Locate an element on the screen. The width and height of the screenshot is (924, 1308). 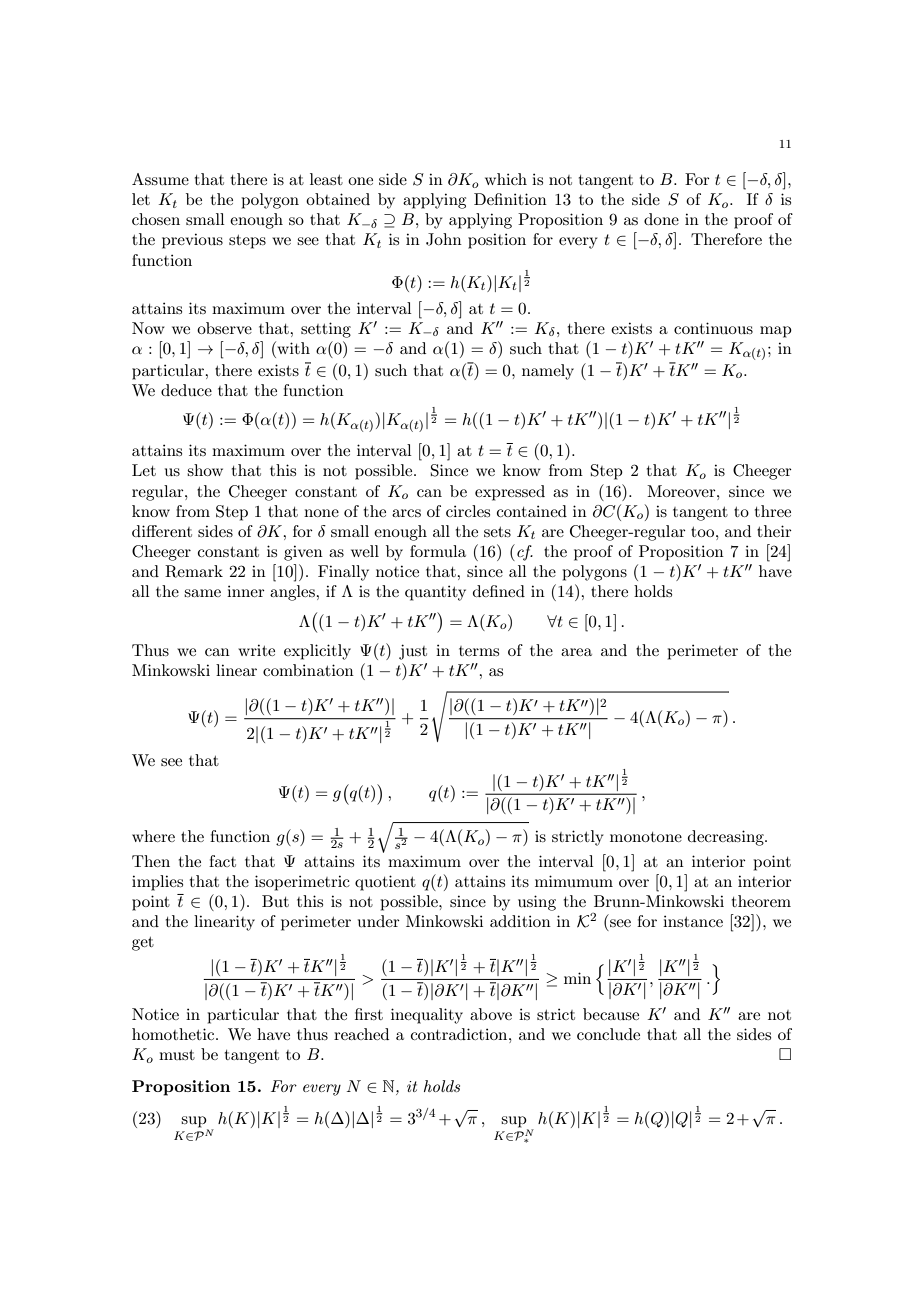
same is located at coordinates (202, 593).
